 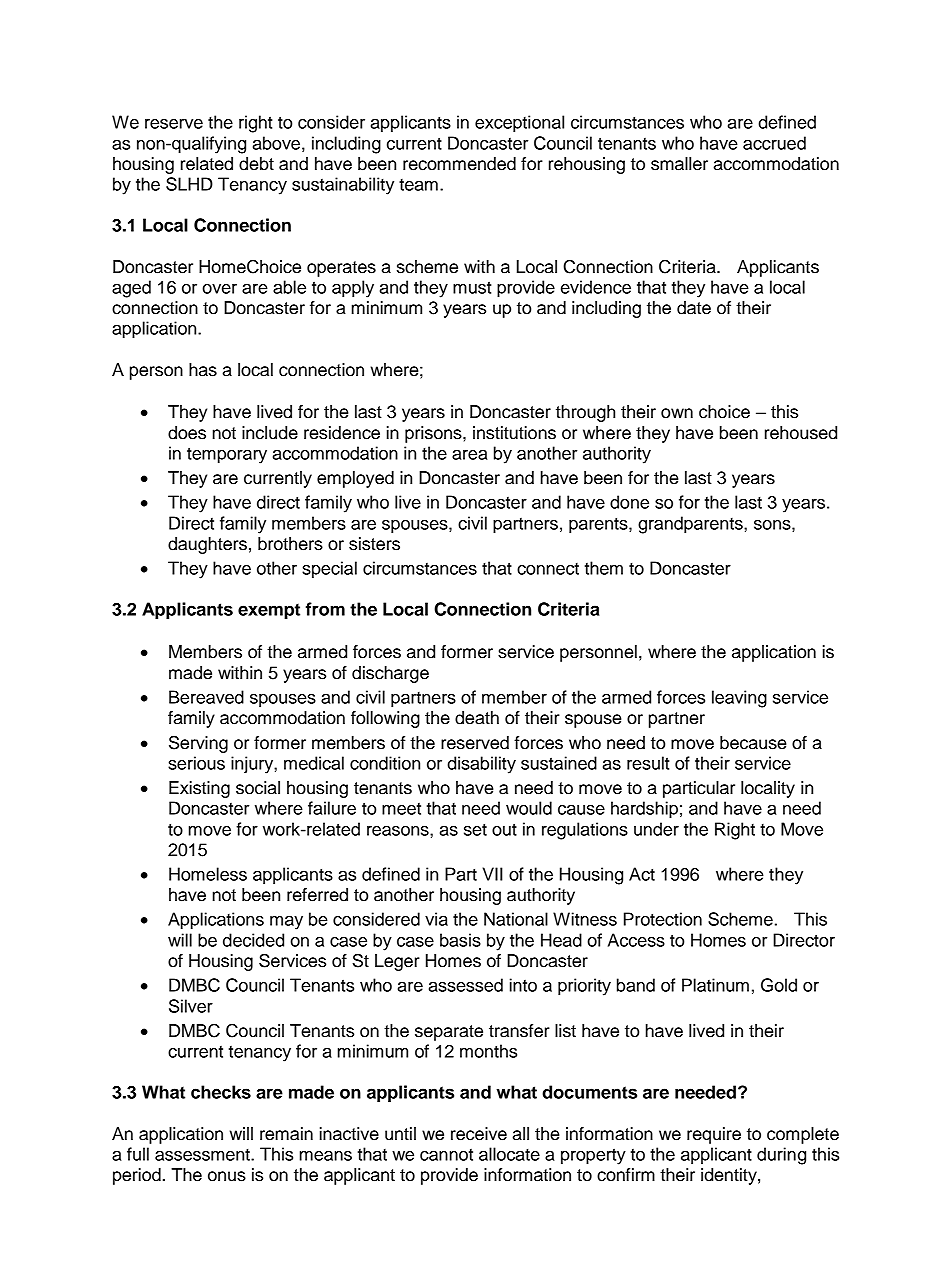 I want to click on own, so click(x=677, y=413).
